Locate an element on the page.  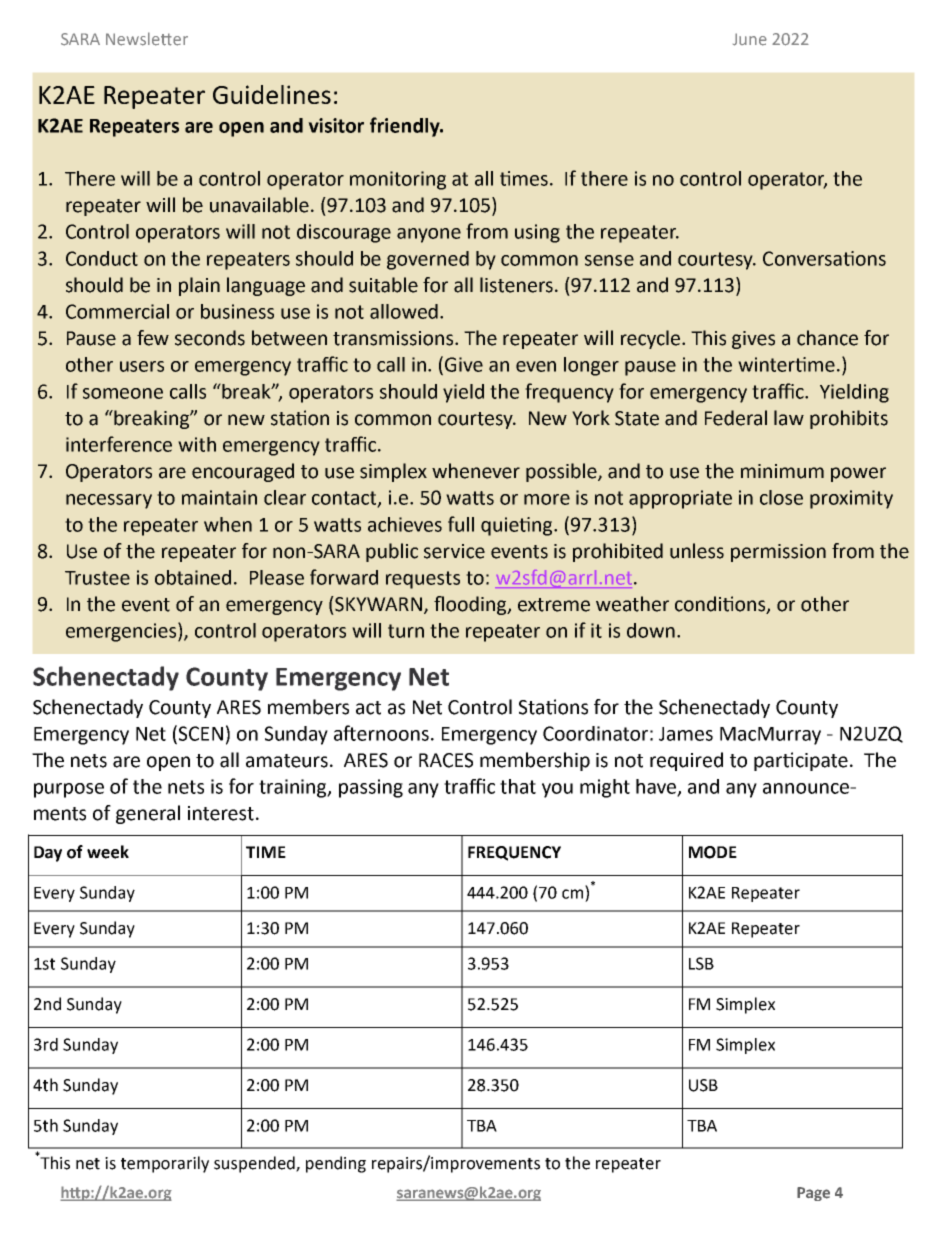
flooding is located at coordinates (471, 605).
